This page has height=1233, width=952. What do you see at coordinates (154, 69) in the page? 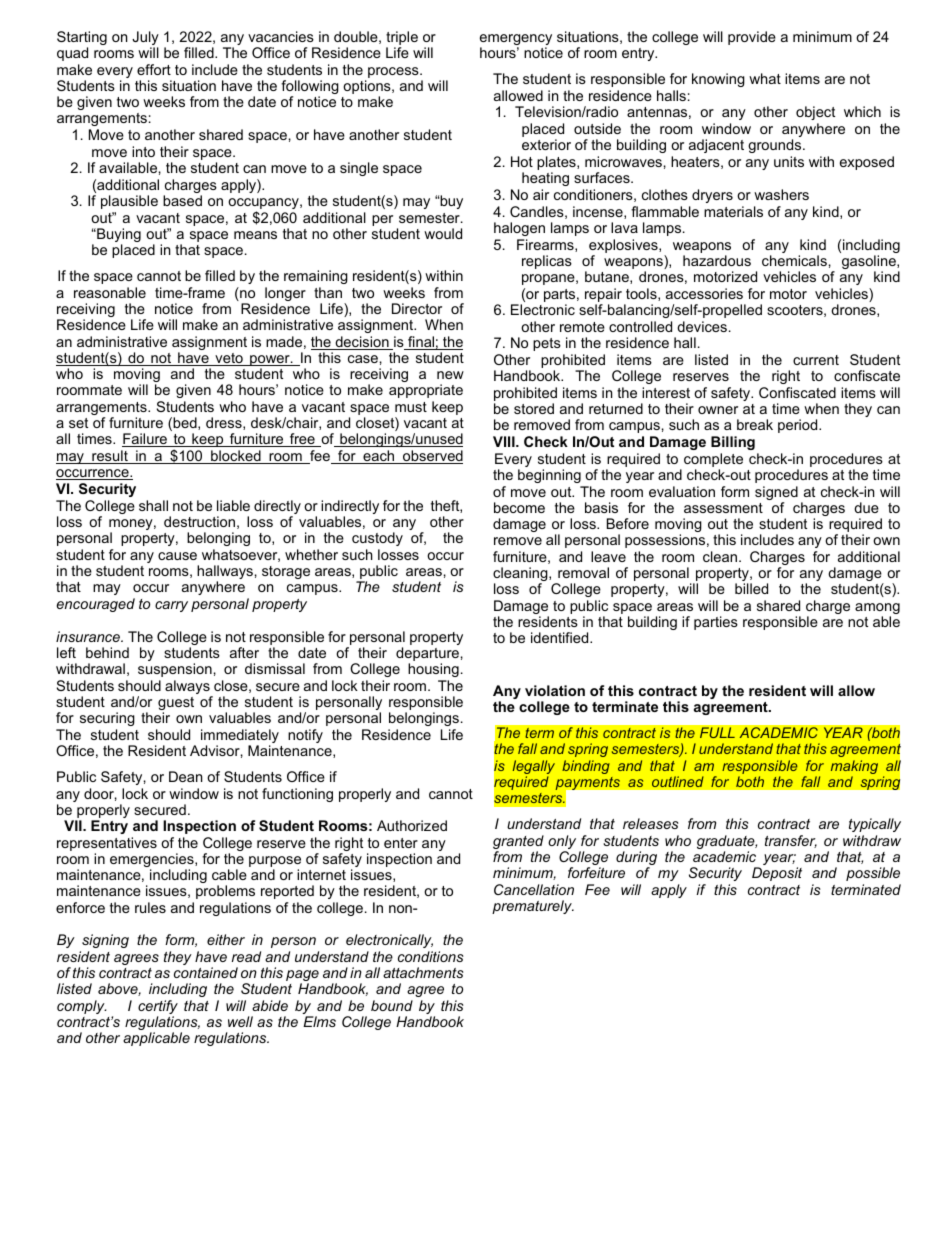
I see `effort` at bounding box center [154, 69].
